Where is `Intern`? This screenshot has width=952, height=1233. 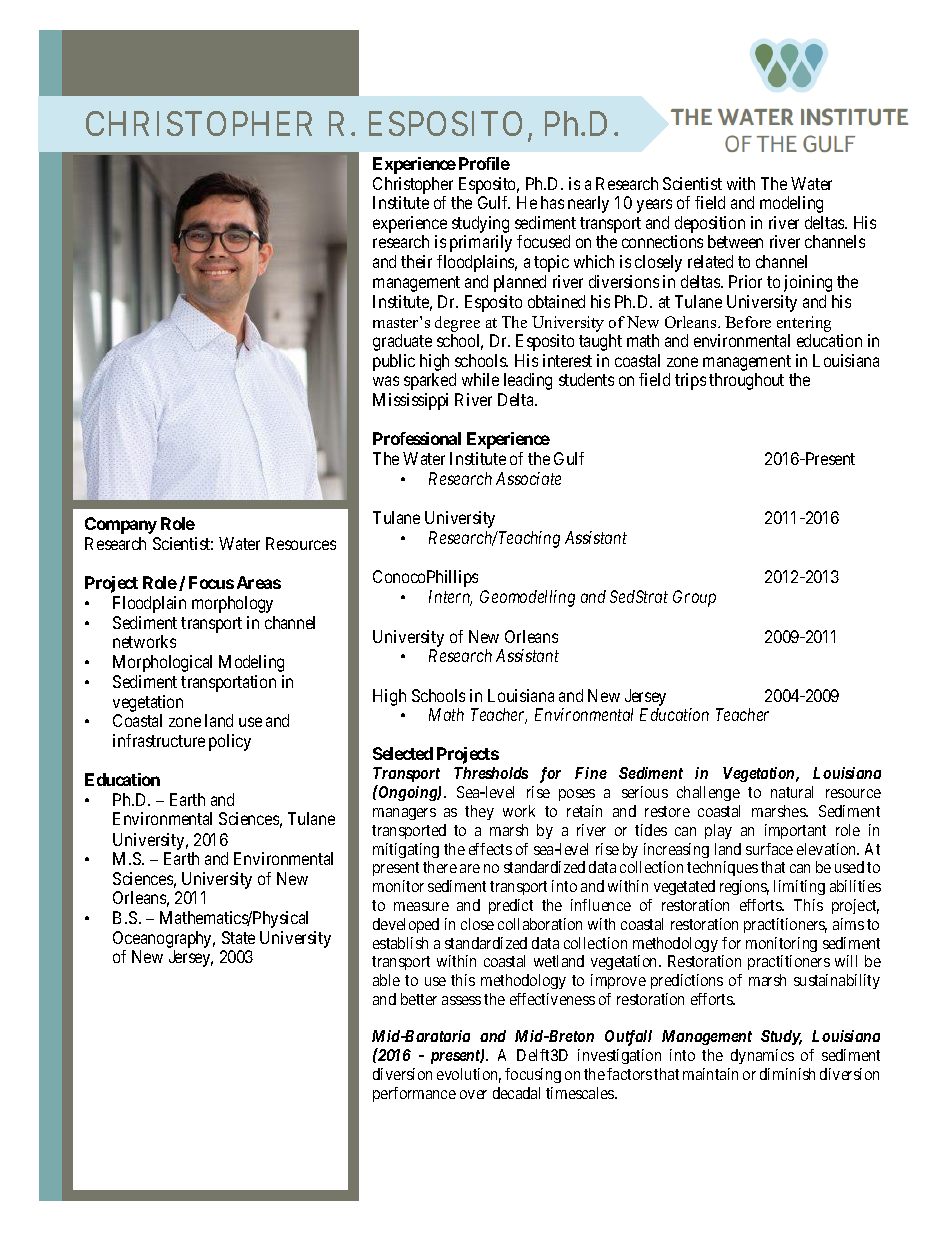
Intern is located at coordinates (450, 598).
